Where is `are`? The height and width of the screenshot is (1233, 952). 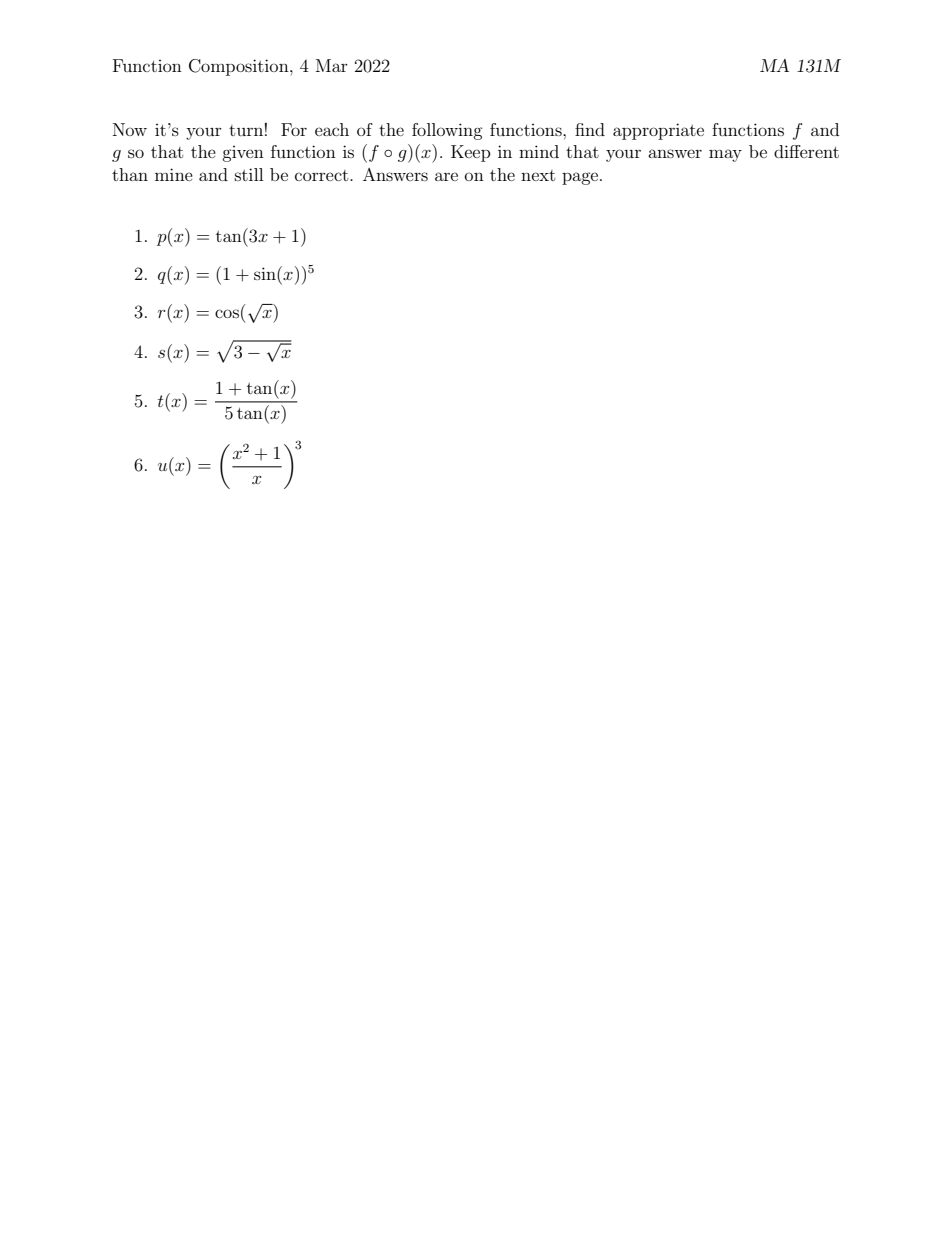 are is located at coordinates (446, 176).
